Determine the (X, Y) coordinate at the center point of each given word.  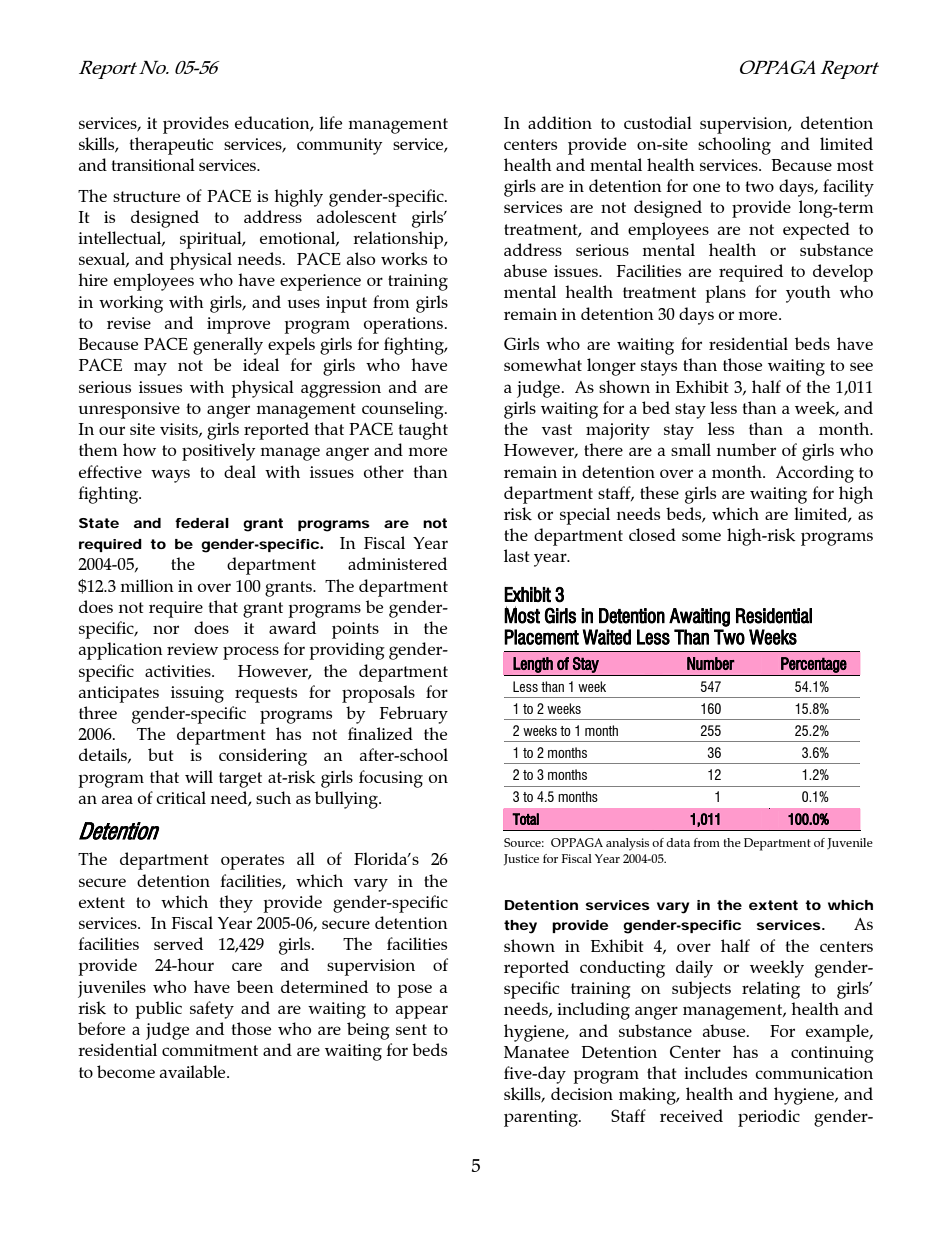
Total (525, 819)
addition (560, 122)
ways (170, 476)
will (199, 776)
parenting (542, 1118)
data (678, 842)
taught (423, 431)
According (815, 474)
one (706, 187)
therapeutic (171, 146)
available (194, 1071)
